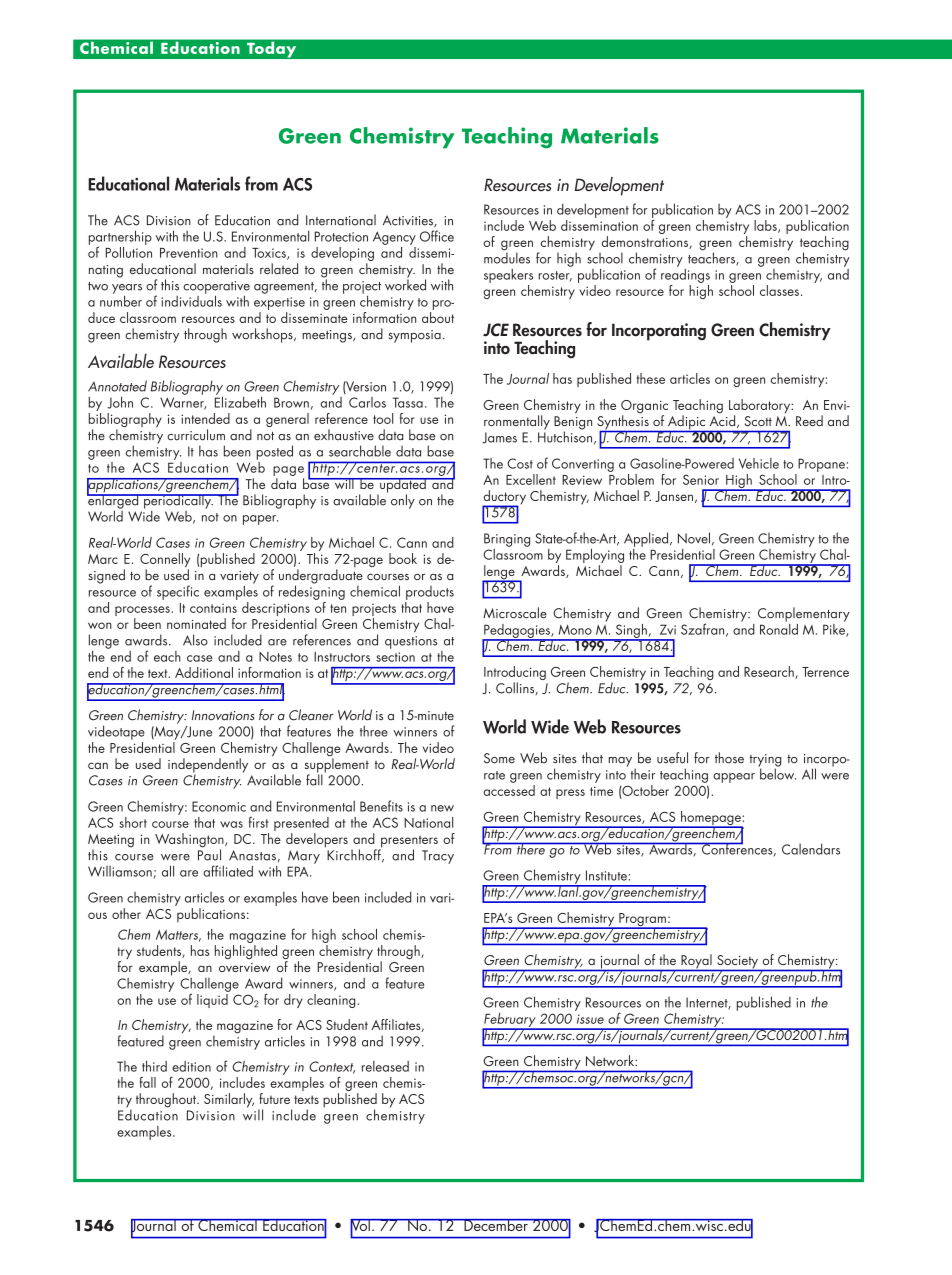 This screenshot has height=1275, width=952. Describe the element at coordinates (208, 766) in the screenshot. I see `independently` at that location.
